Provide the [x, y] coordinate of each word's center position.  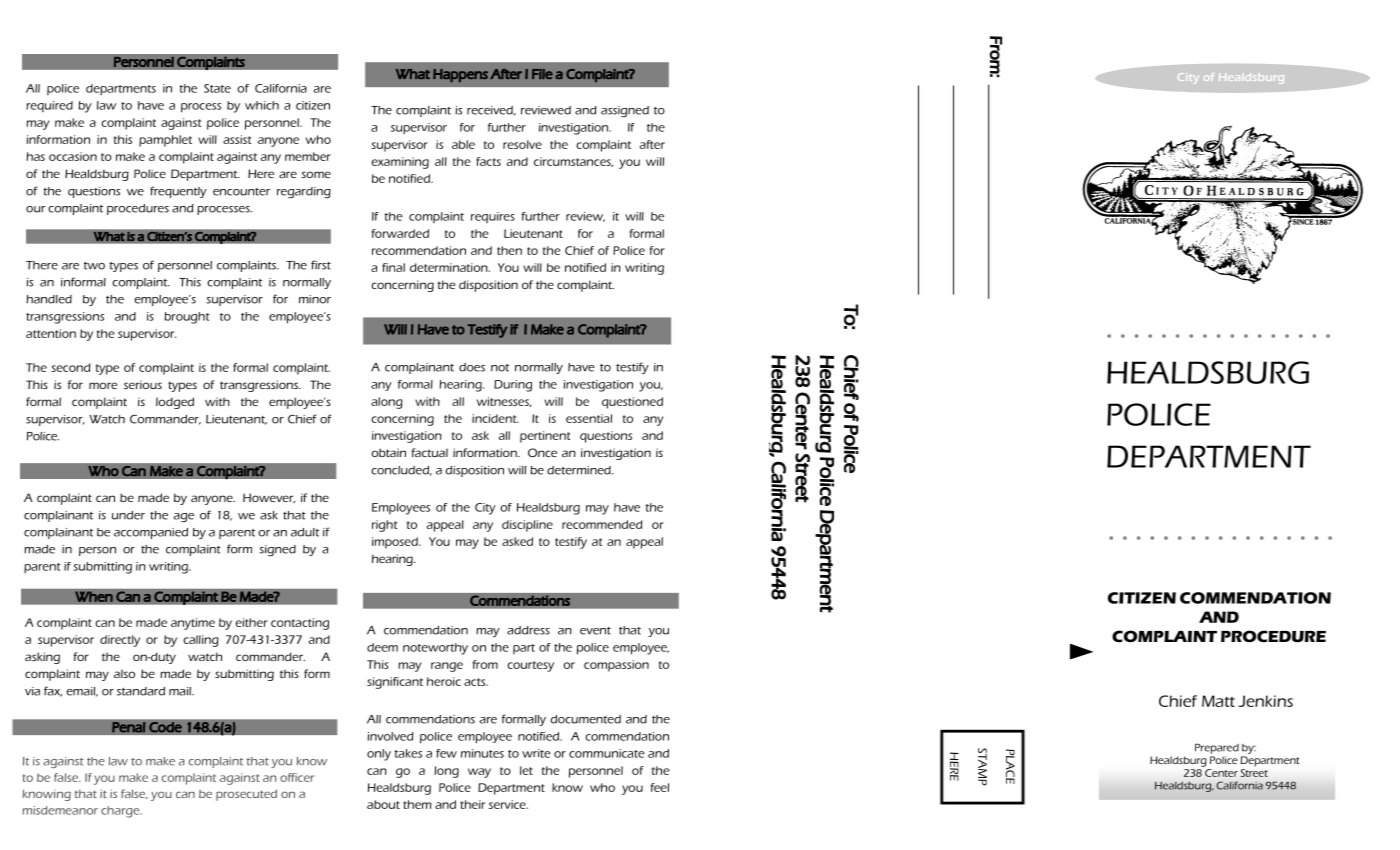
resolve [522, 144]
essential [589, 418]
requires [493, 217]
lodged [175, 403]
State [217, 88]
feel [660, 787]
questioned [632, 403]
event [595, 631]
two [94, 266]
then [509, 250]
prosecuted [246, 795]
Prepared [1217, 748]
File [542, 74]
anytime [193, 624]
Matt [1218, 701]
